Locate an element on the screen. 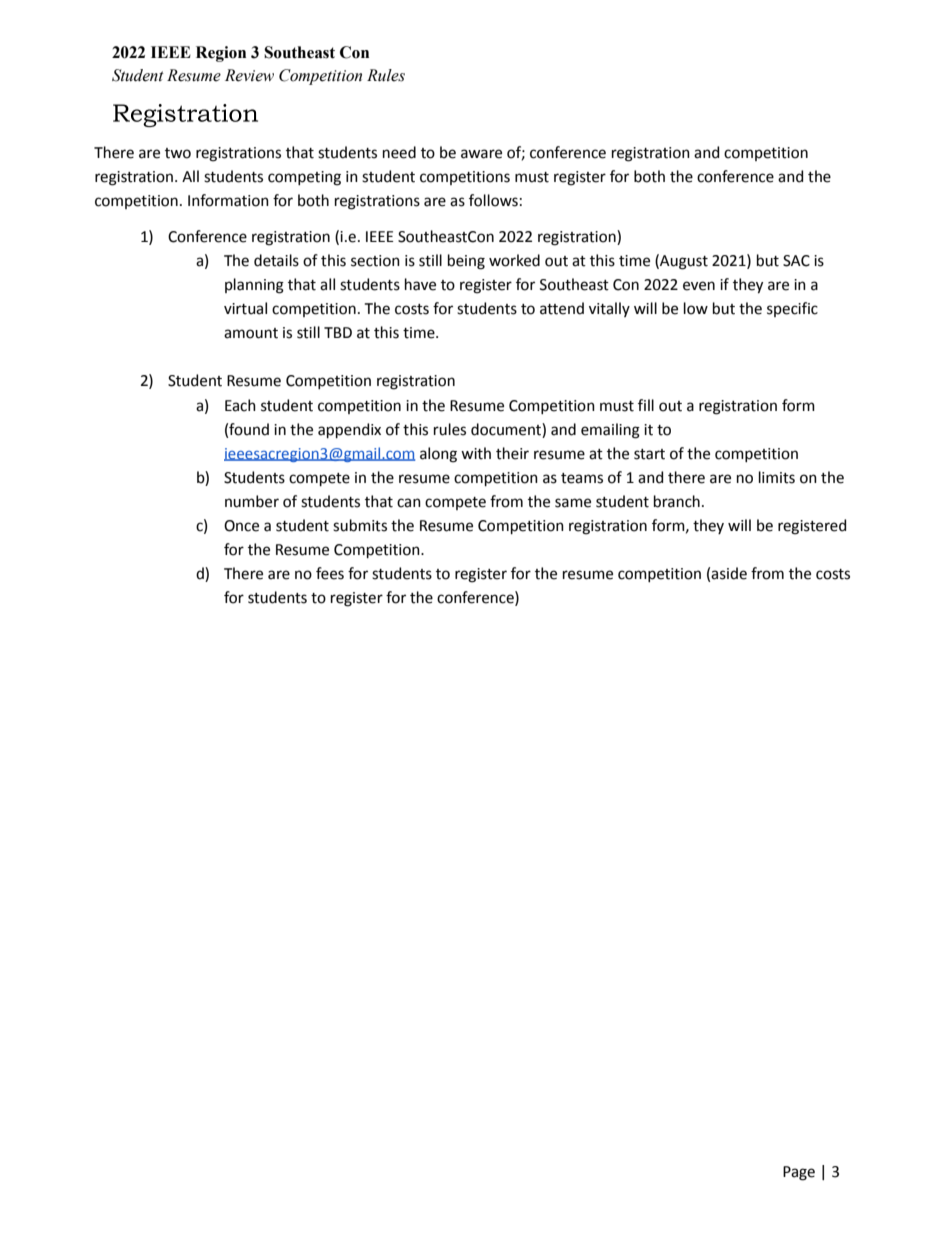  Page is located at coordinates (799, 1173).
